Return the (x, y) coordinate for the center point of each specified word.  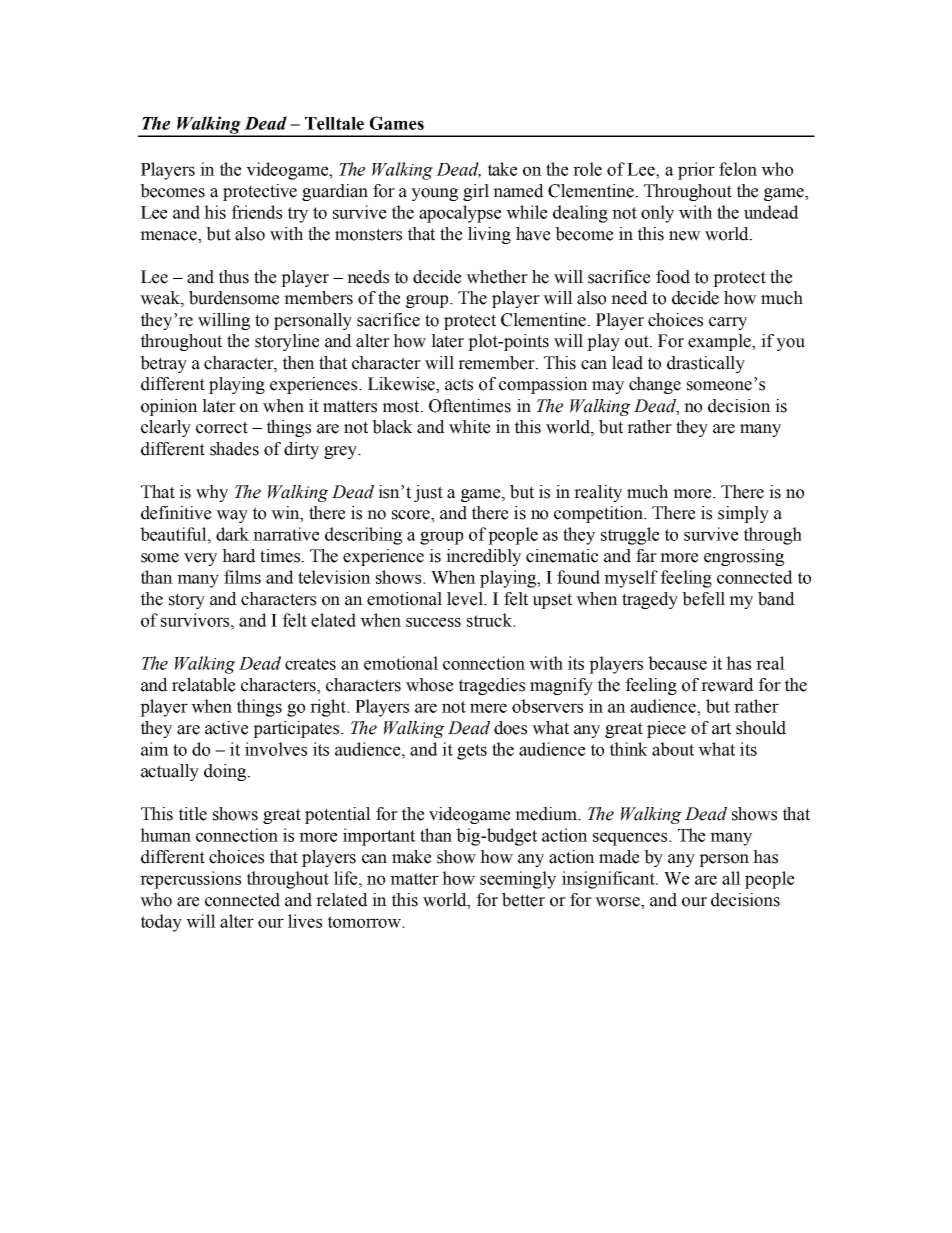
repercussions (190, 880)
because (677, 663)
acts (459, 384)
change (655, 385)
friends (256, 212)
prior (696, 171)
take (502, 169)
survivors (196, 620)
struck (491, 620)
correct (222, 427)
